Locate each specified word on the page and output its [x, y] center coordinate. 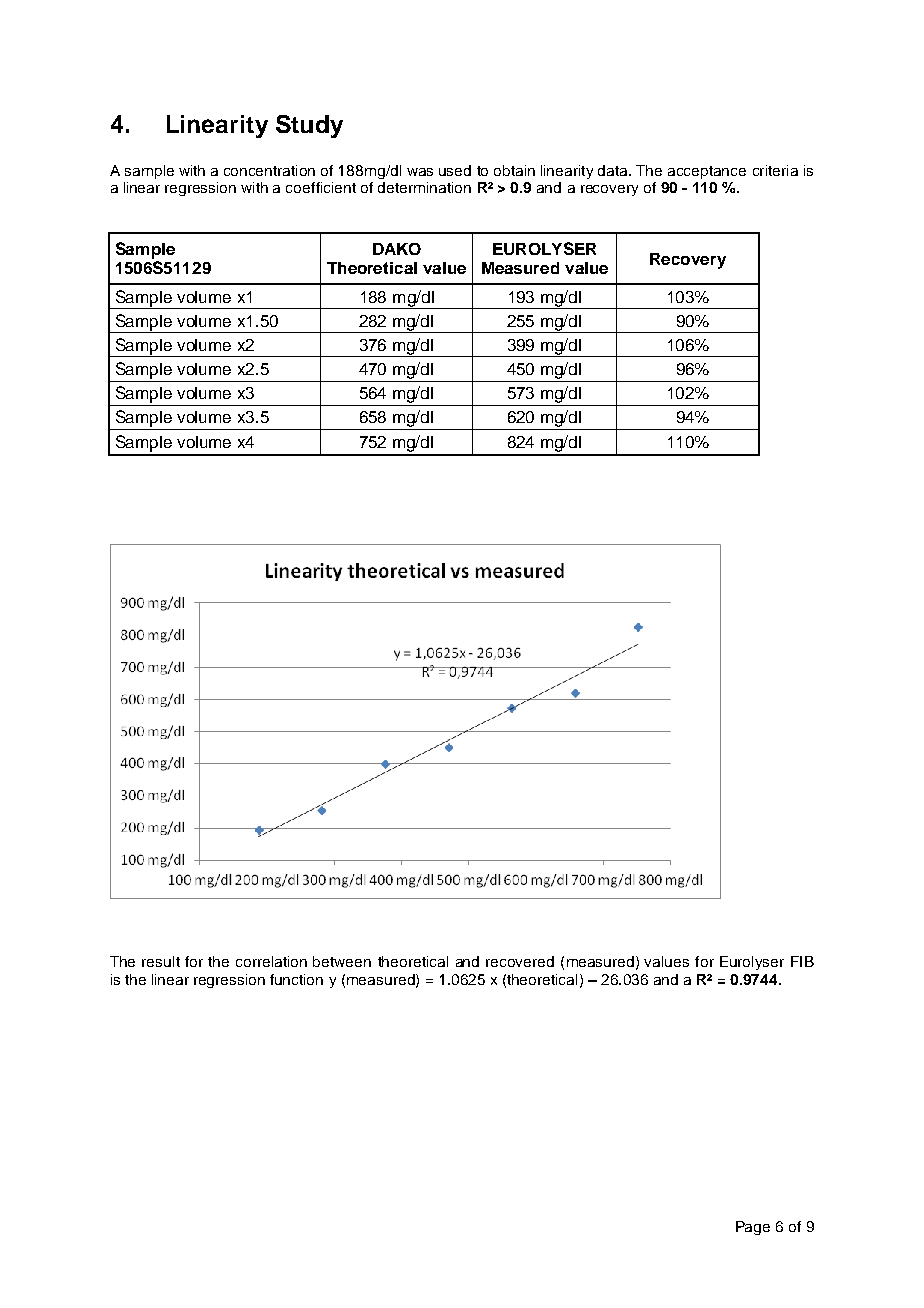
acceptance [707, 172]
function [296, 979]
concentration [269, 170]
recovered [520, 961]
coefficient [321, 187]
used [455, 170]
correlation [271, 961]
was [420, 172]
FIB [802, 961]
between [342, 961]
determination [424, 187]
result [161, 961]
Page [753, 1228]
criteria [775, 170]
